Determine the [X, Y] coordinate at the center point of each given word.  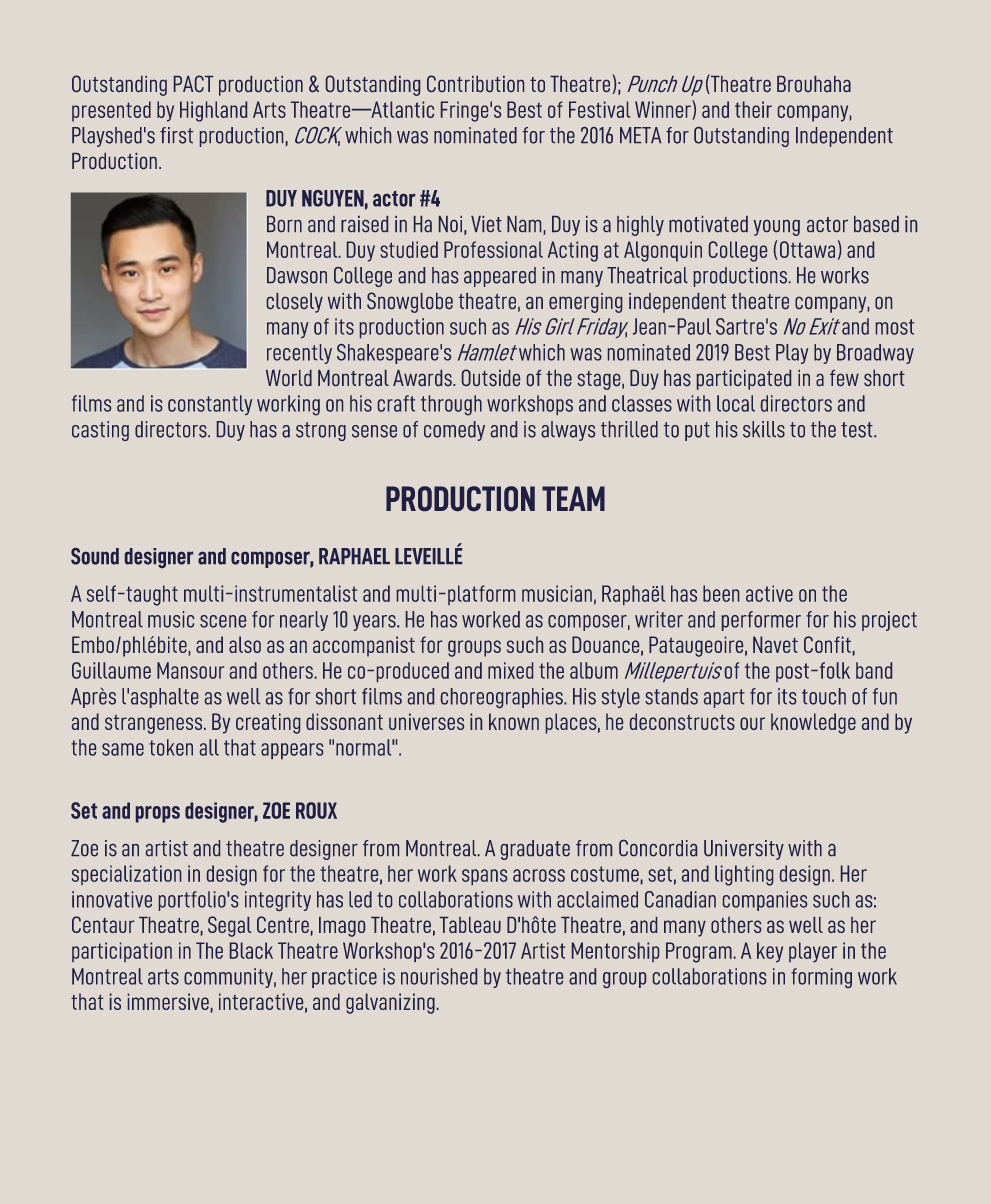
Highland [213, 111]
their [753, 109]
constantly [210, 405]
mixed [510, 670]
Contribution [475, 83]
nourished [439, 976]
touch [824, 696]
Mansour [190, 670]
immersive [168, 1001]
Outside [491, 377]
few [844, 378]
